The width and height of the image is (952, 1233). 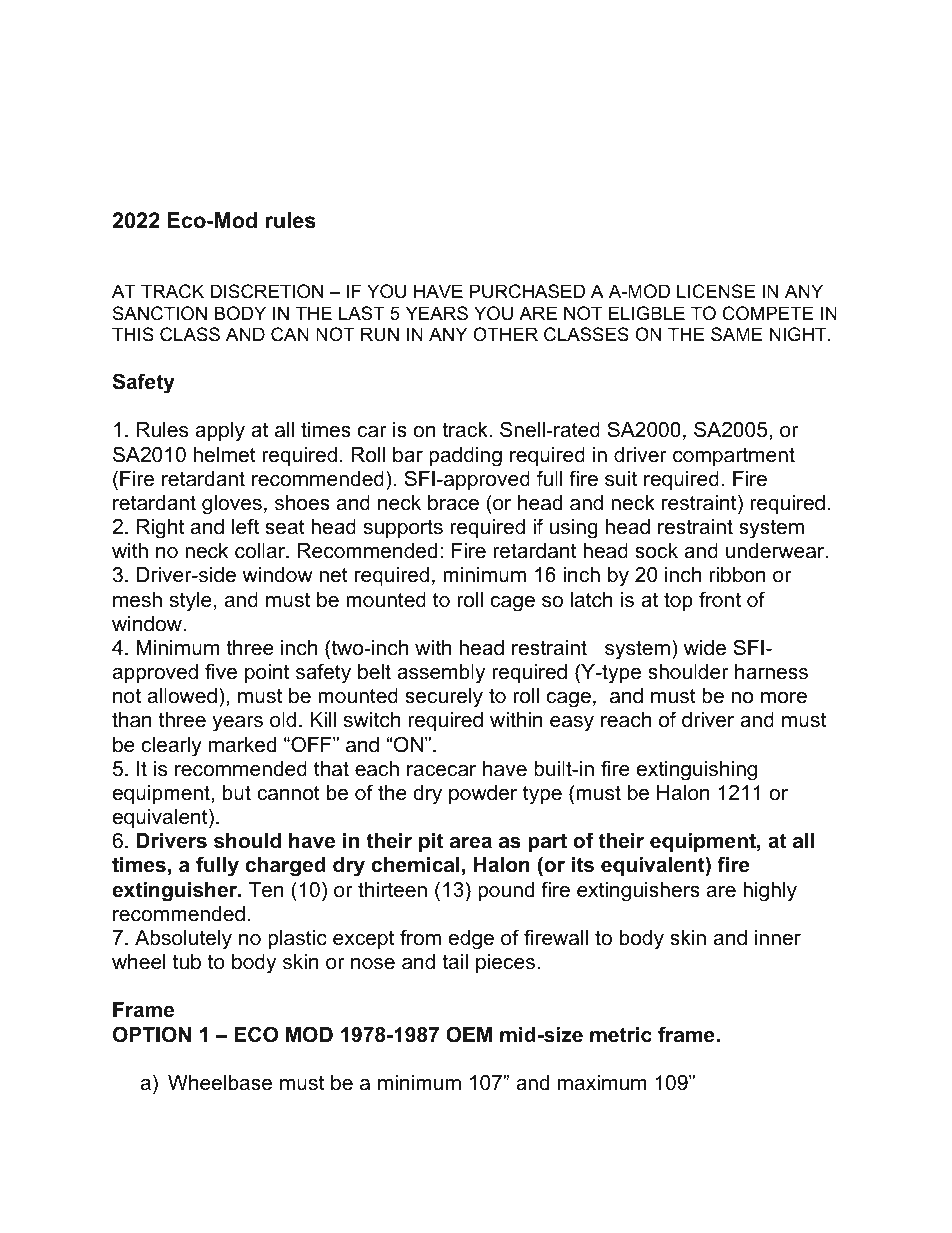 What do you see at coordinates (737, 334) in the image?
I see `SAME` at bounding box center [737, 334].
